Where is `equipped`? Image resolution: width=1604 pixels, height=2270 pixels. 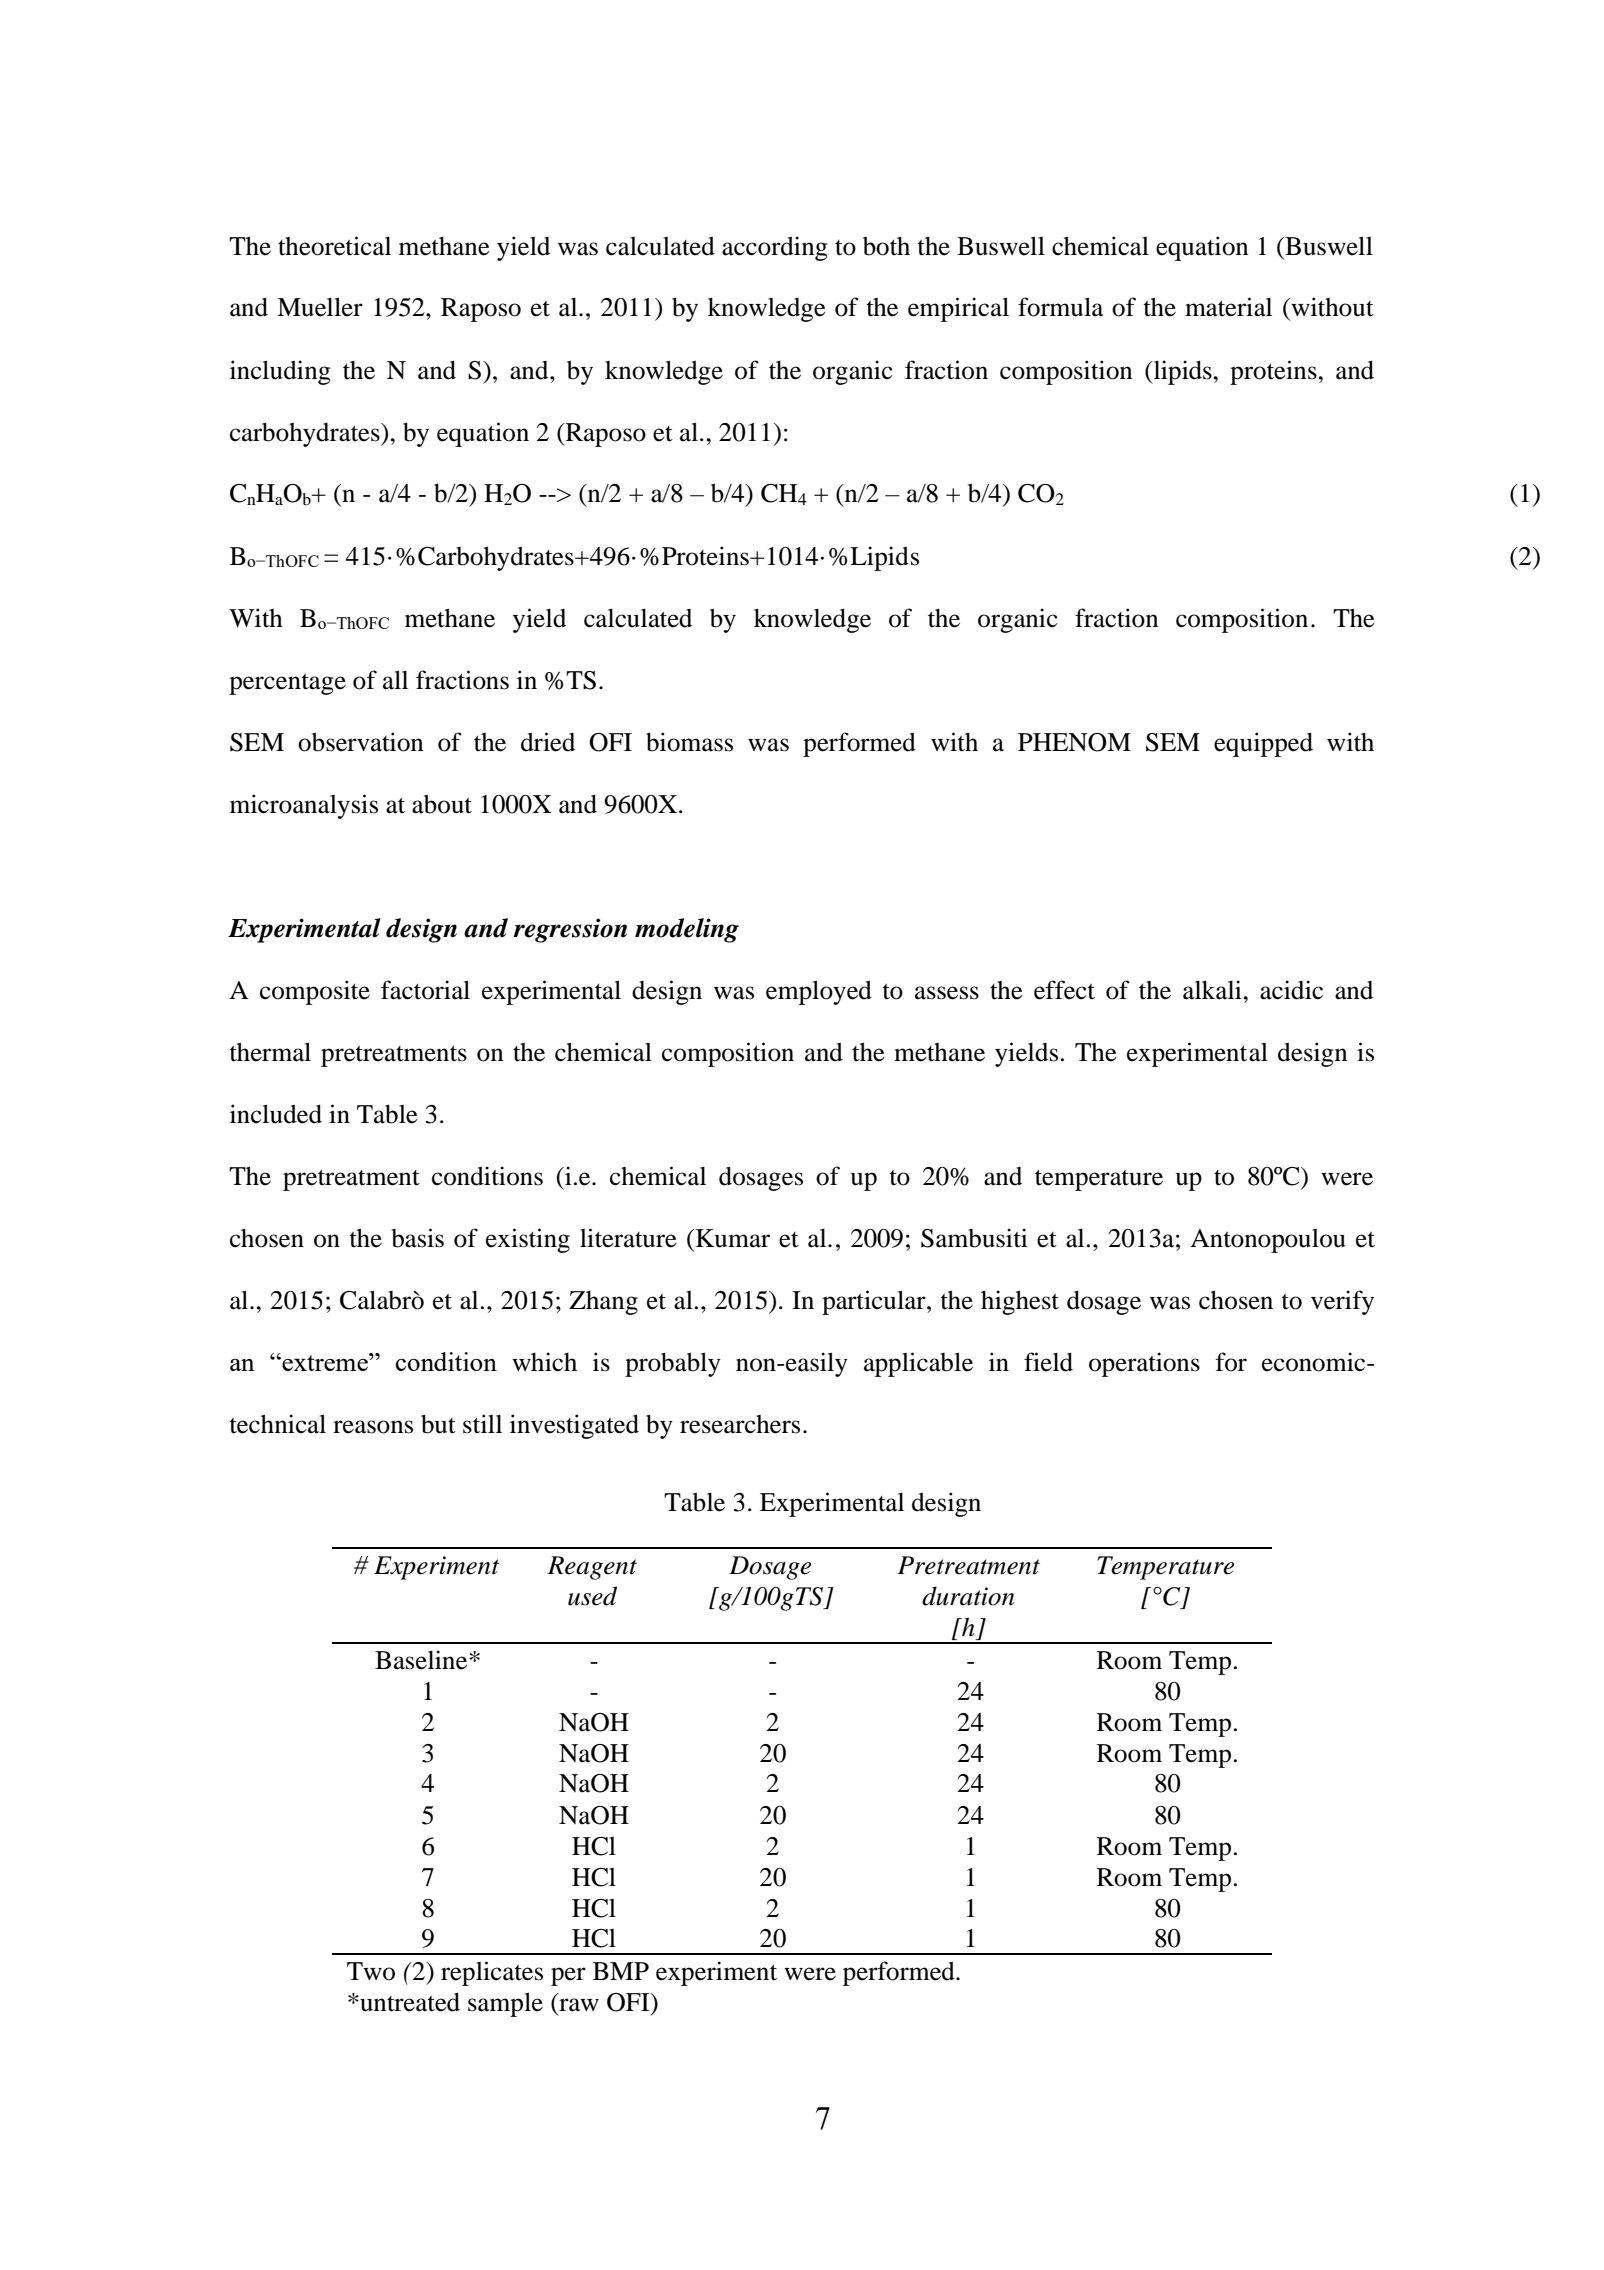 equipped is located at coordinates (1263, 744).
